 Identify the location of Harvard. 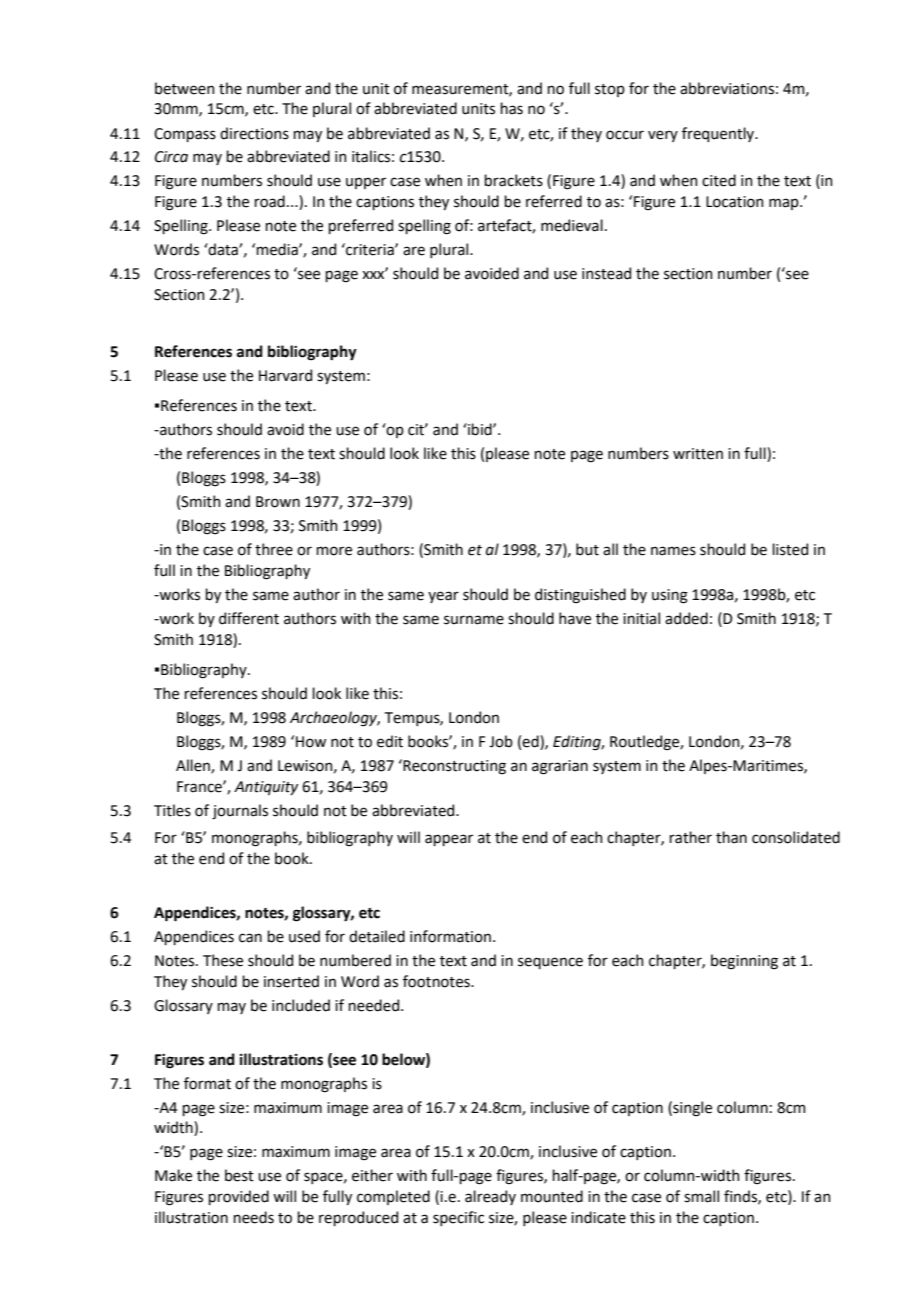
(285, 375).
